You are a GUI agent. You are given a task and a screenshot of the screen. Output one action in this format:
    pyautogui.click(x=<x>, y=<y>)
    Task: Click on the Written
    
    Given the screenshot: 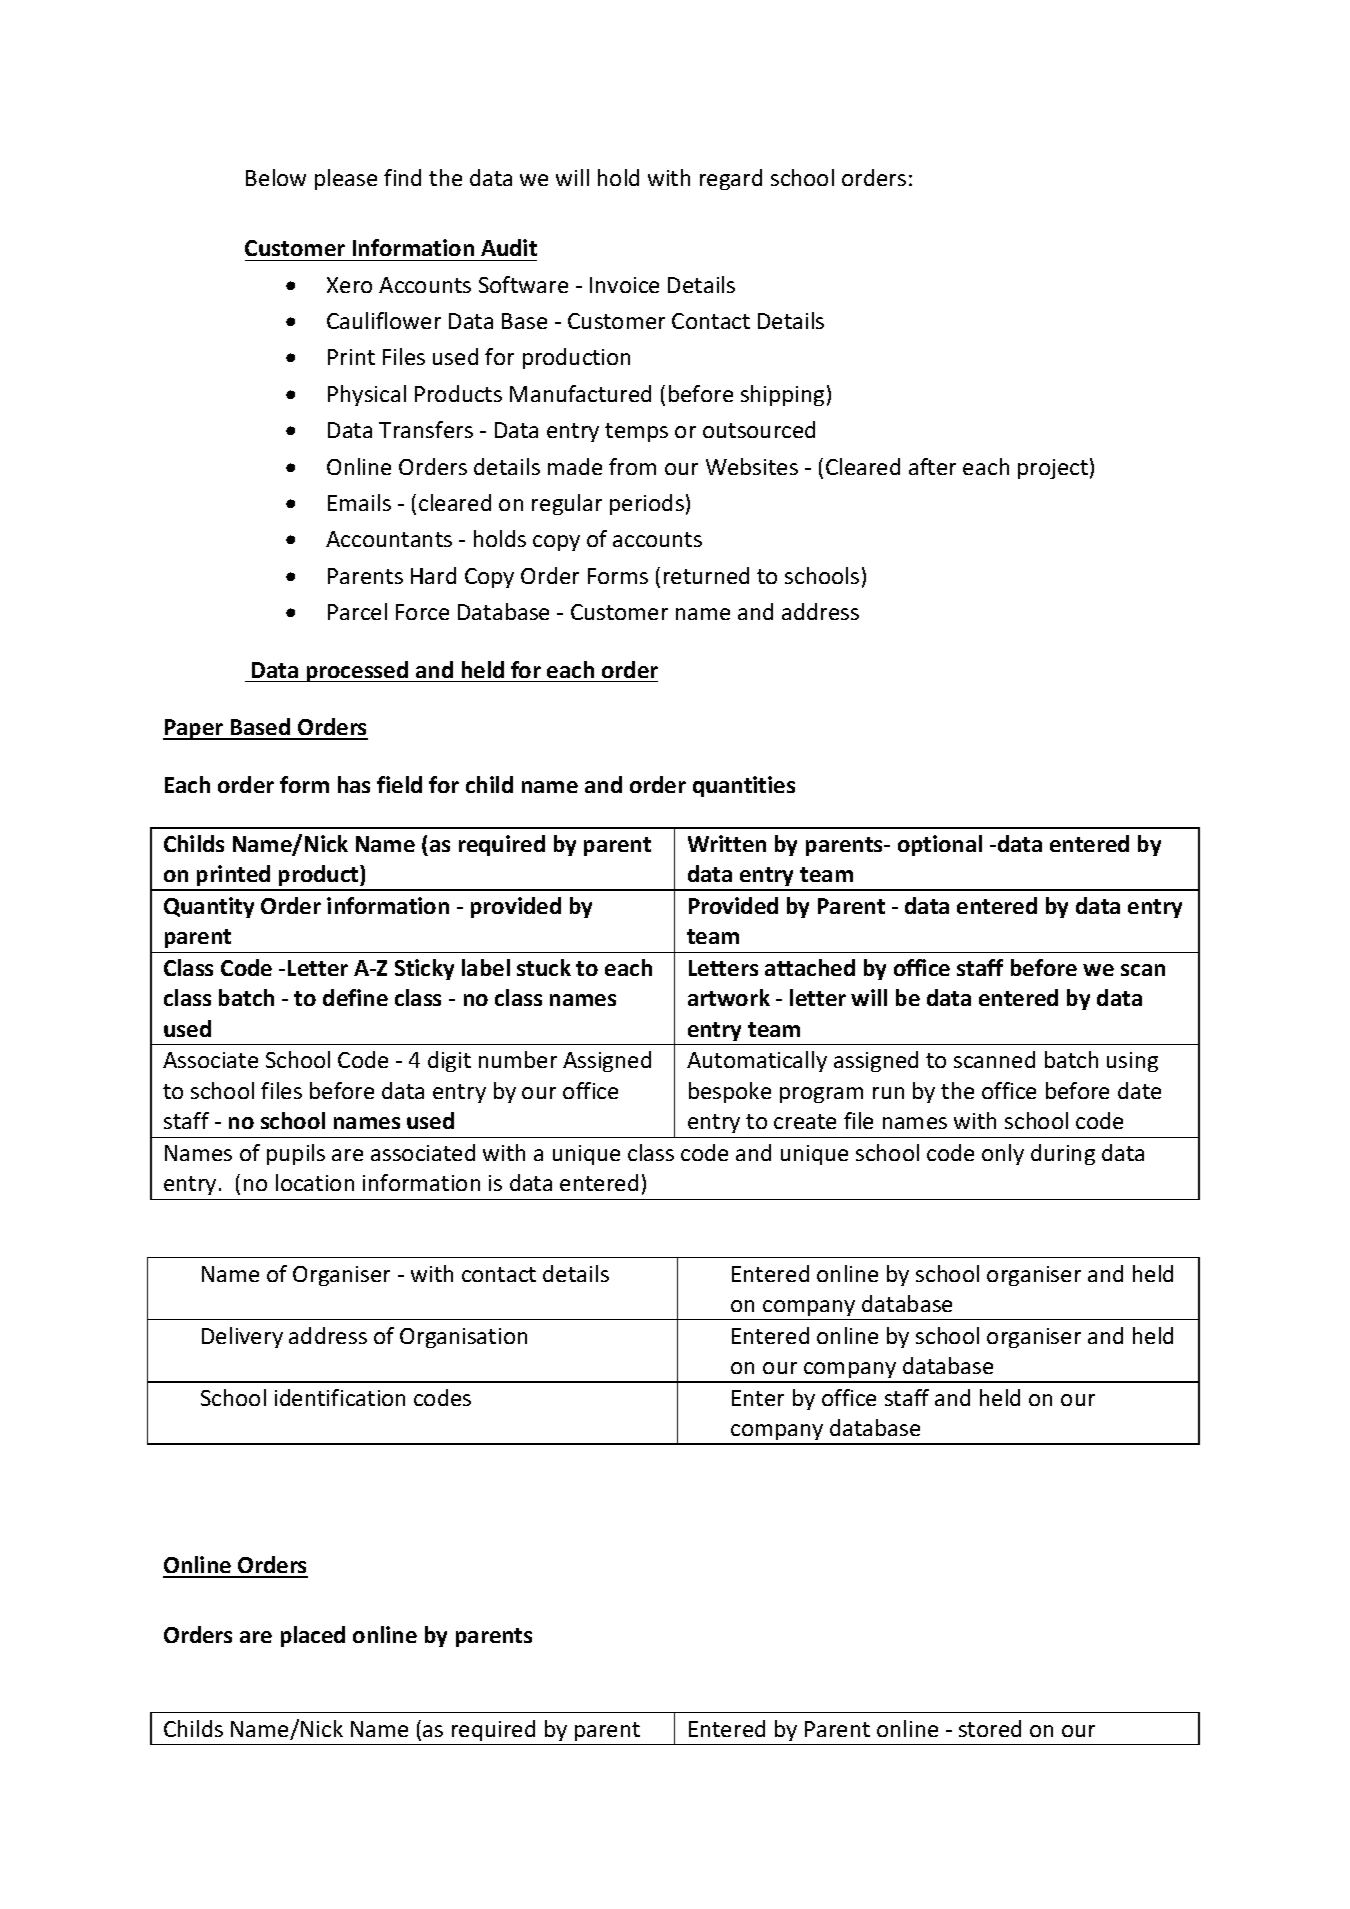 What is the action you would take?
    pyautogui.click(x=727, y=843)
